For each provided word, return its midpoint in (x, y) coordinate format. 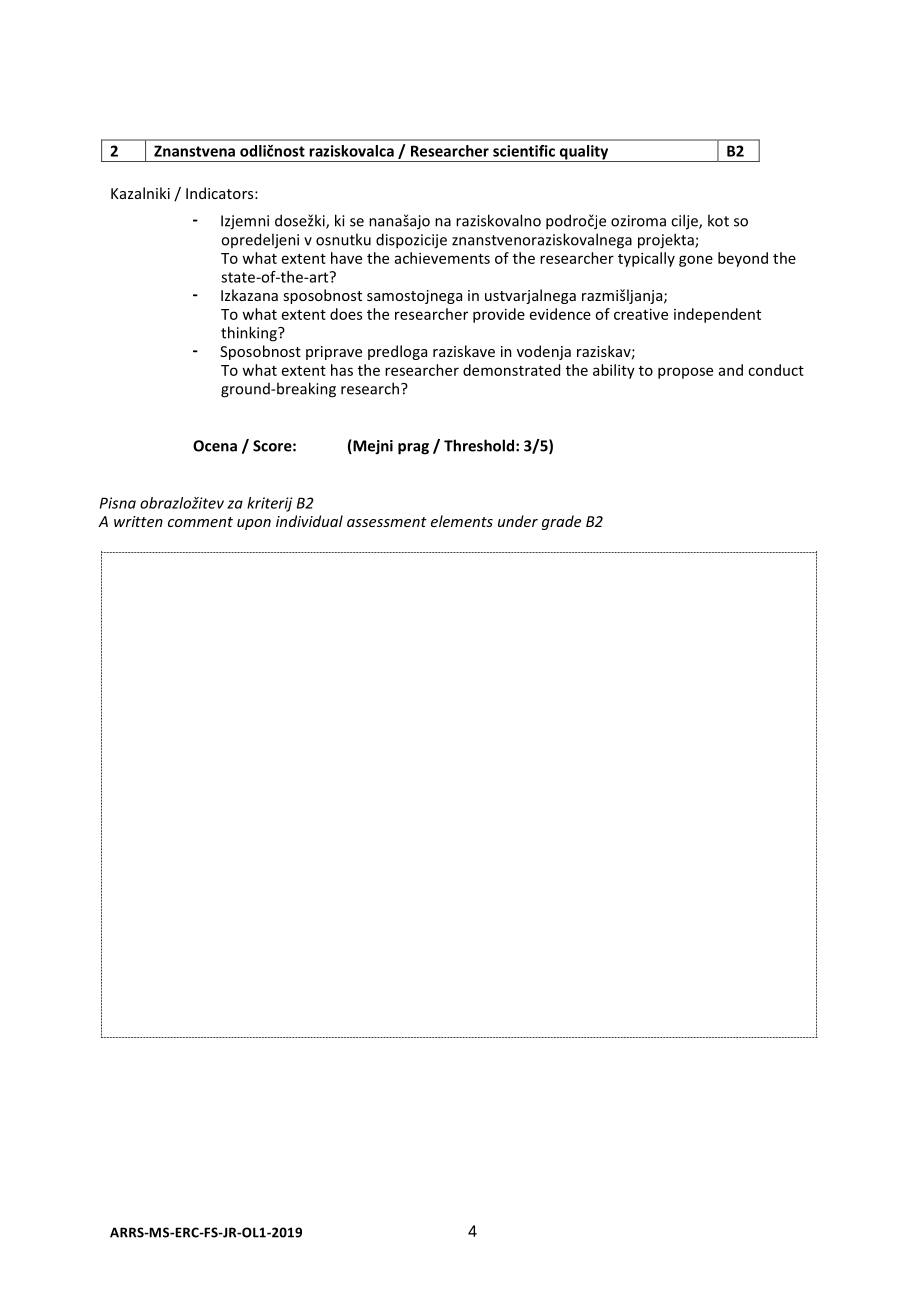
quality (584, 153)
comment (200, 522)
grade (561, 522)
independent (717, 315)
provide (499, 315)
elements (462, 521)
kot (718, 220)
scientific (524, 151)
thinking (250, 334)
